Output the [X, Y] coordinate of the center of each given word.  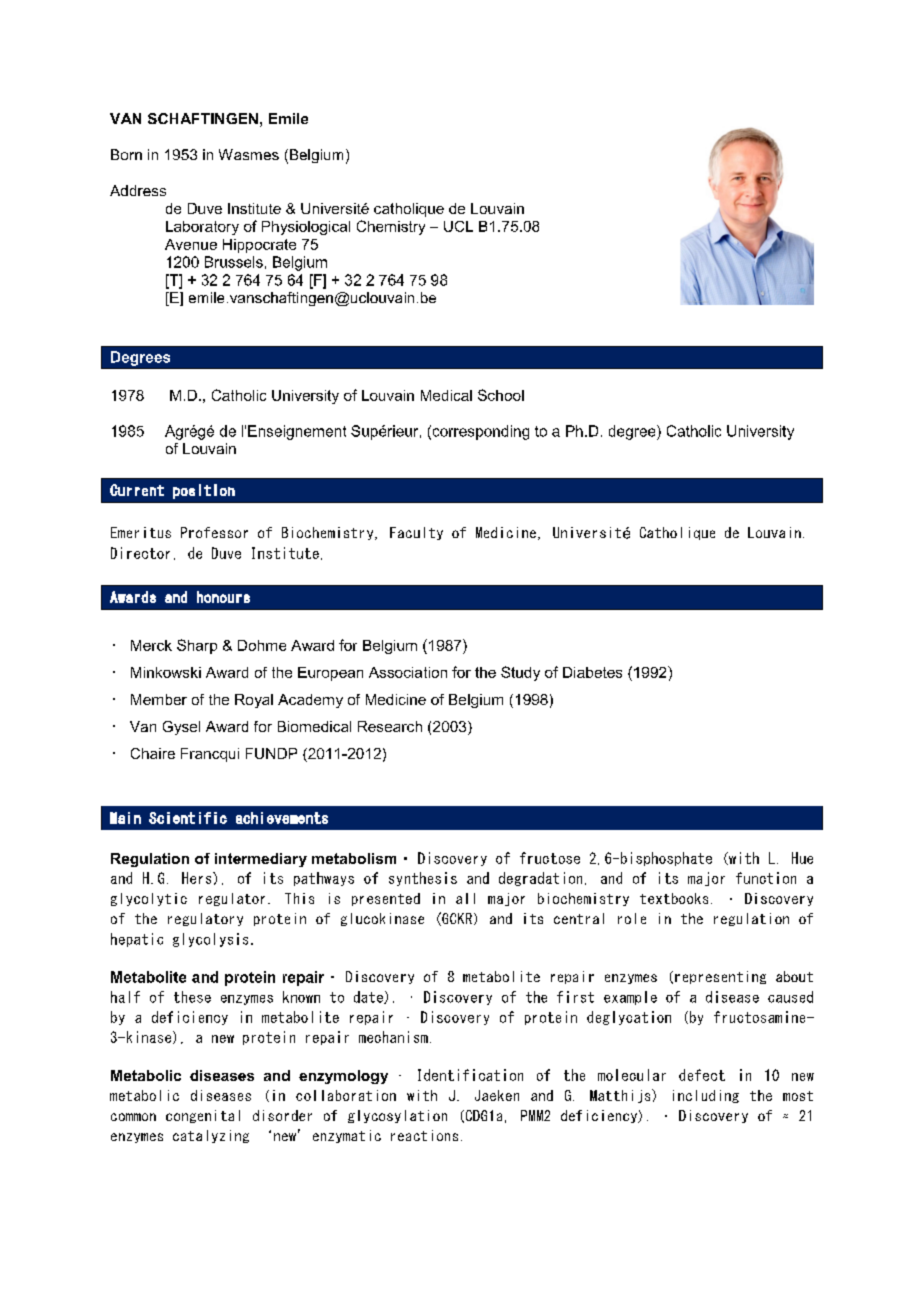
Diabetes [592, 672]
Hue [802, 858]
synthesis [423, 879]
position [204, 491]
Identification [470, 1075]
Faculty [416, 533]
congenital [203, 1116]
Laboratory [202, 228]
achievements [282, 818]
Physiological [306, 228]
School [501, 395]
